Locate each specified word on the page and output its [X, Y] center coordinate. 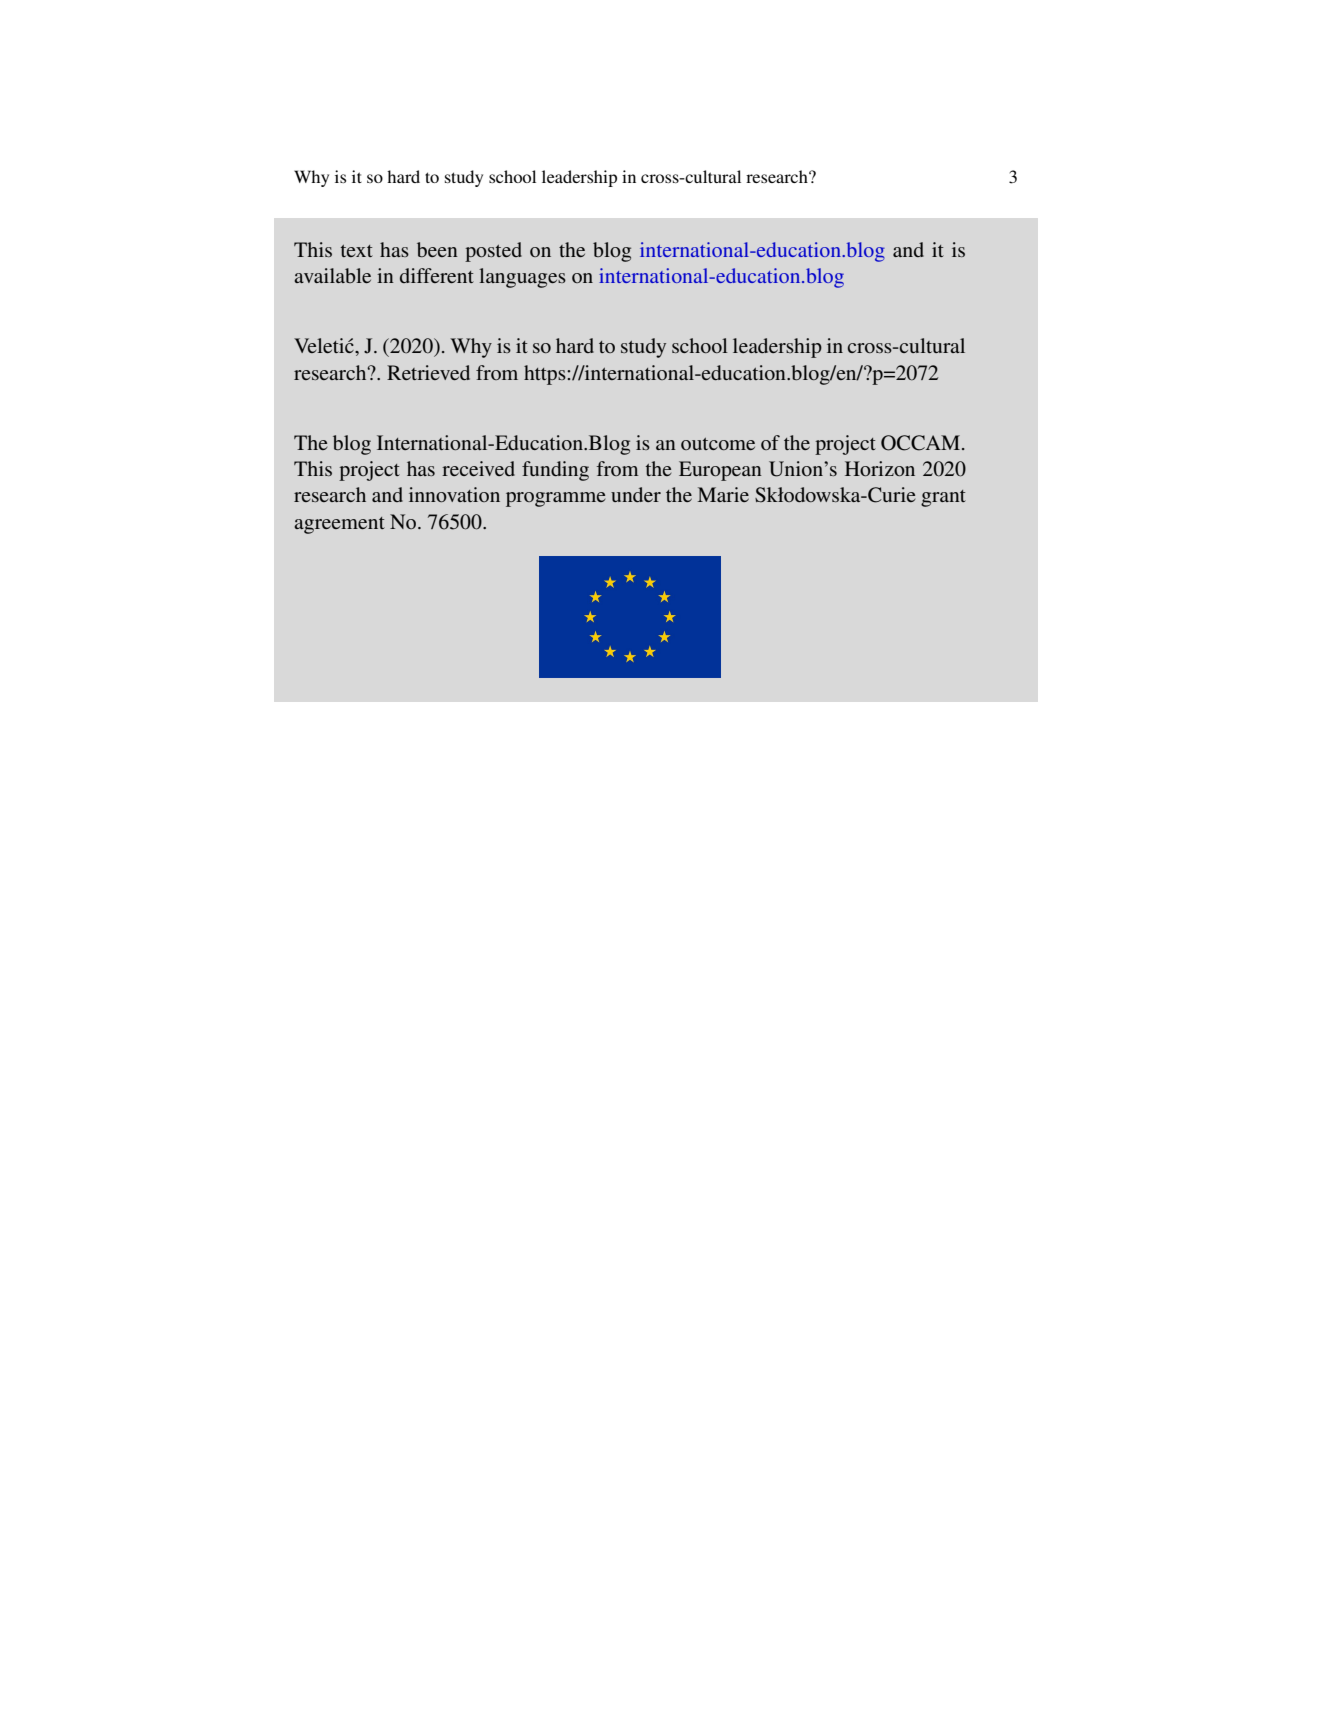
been [437, 249]
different [437, 275]
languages [522, 278]
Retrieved [428, 372]
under [636, 494]
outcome [718, 444]
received [478, 468]
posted [493, 252]
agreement [339, 525]
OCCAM [920, 443]
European [720, 471]
